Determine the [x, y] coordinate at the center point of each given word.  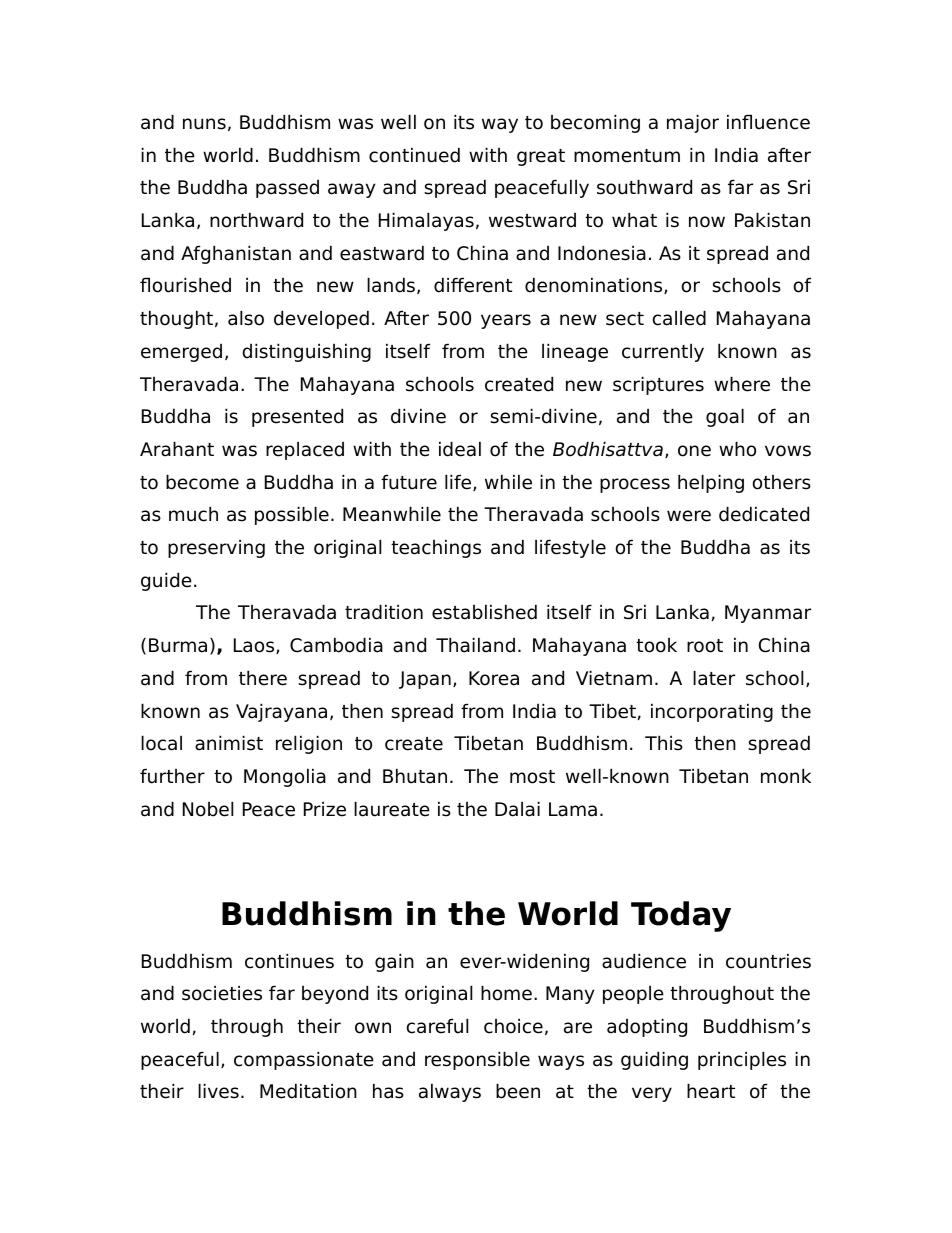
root [705, 646]
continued [414, 155]
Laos [255, 646]
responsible [477, 1060]
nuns [204, 124]
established [484, 612]
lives [218, 1091]
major [693, 123]
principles [742, 1060]
